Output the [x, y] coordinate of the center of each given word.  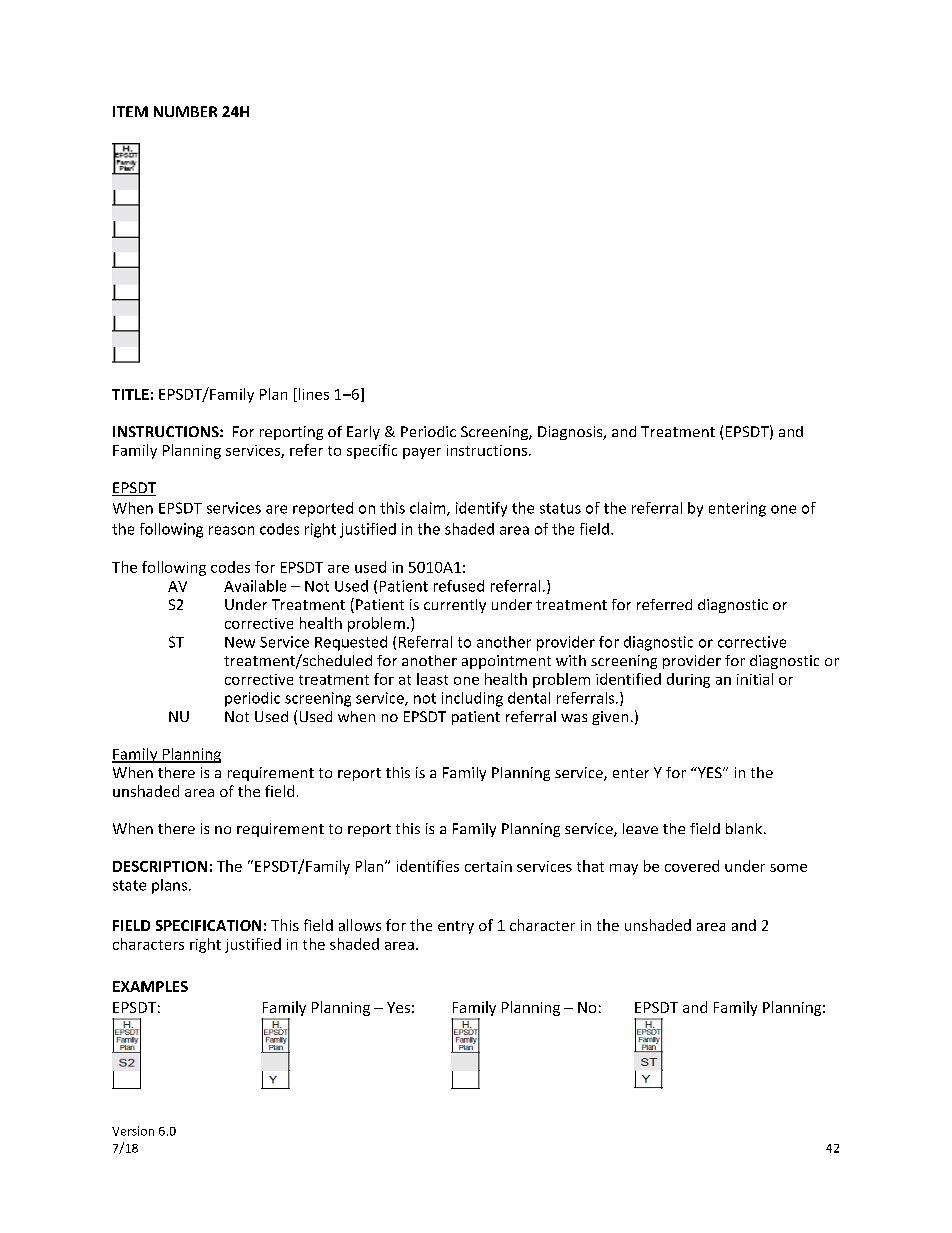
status [560, 508]
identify [481, 509]
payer [422, 453]
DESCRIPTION [160, 866]
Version [133, 1131]
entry [456, 927]
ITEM [130, 111]
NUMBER [185, 111]
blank [745, 828]
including [472, 699]
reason [231, 530]
